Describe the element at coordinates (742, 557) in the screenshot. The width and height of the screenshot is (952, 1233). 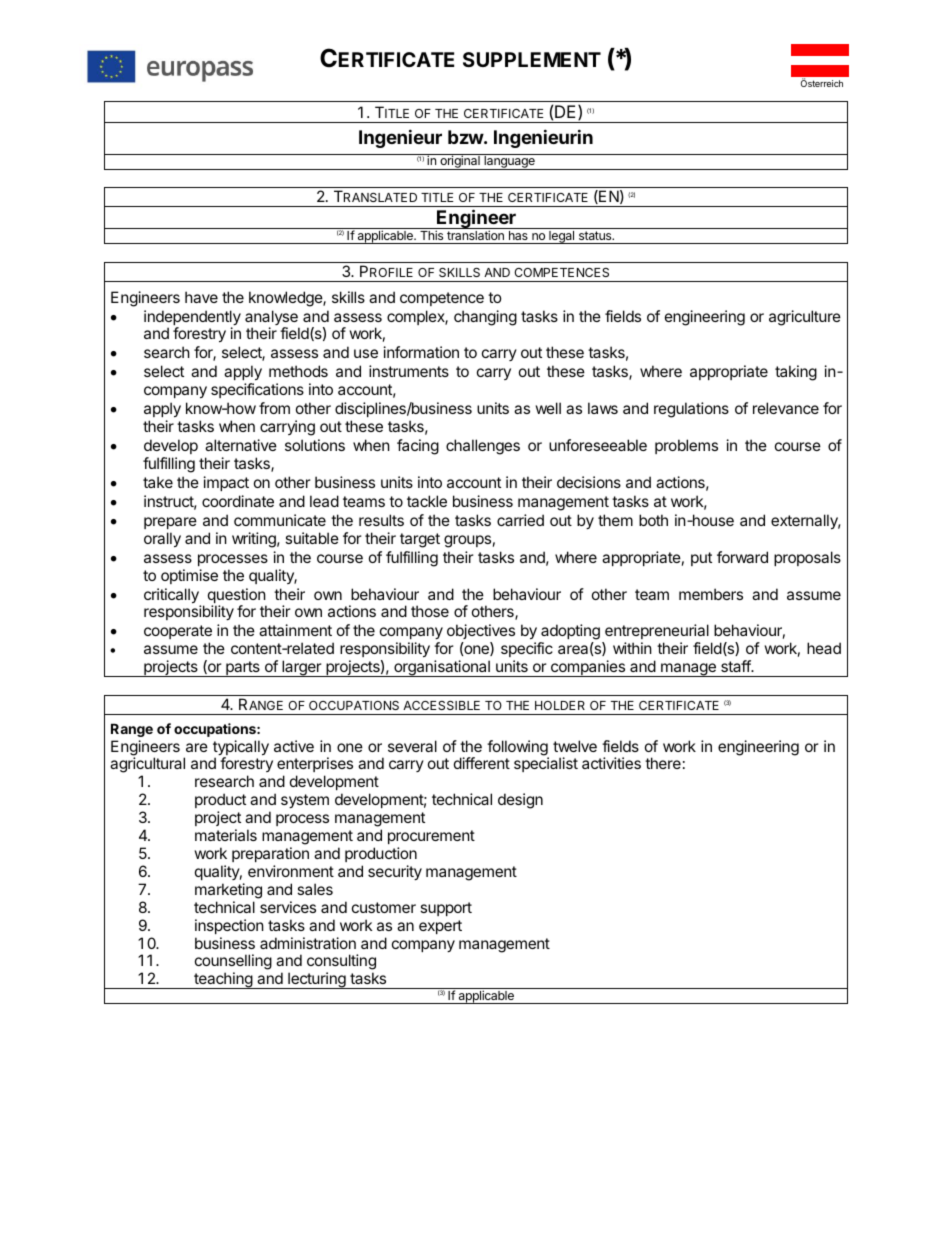
I see `forward` at that location.
